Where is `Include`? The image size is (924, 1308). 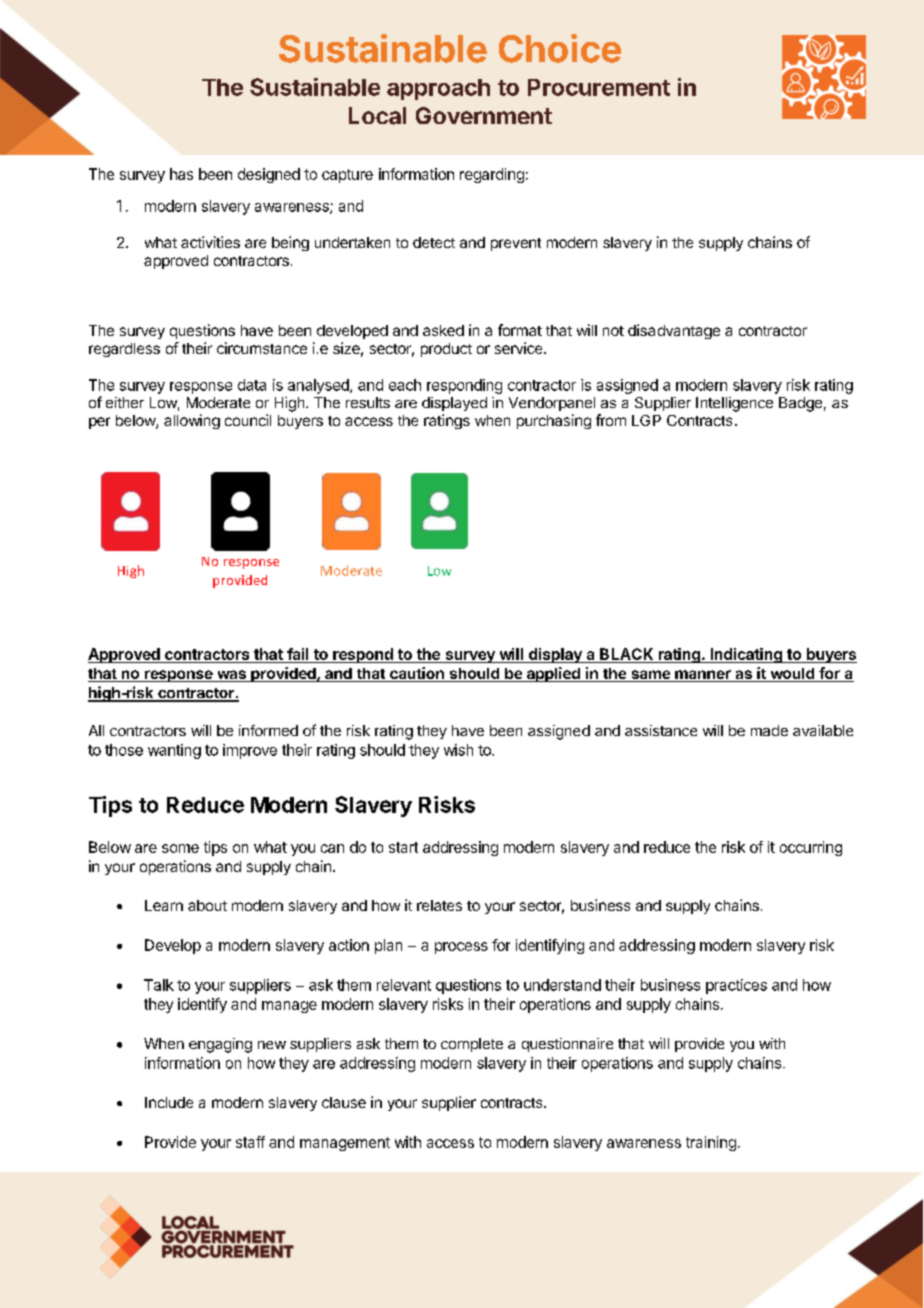 Include is located at coordinates (169, 1102).
